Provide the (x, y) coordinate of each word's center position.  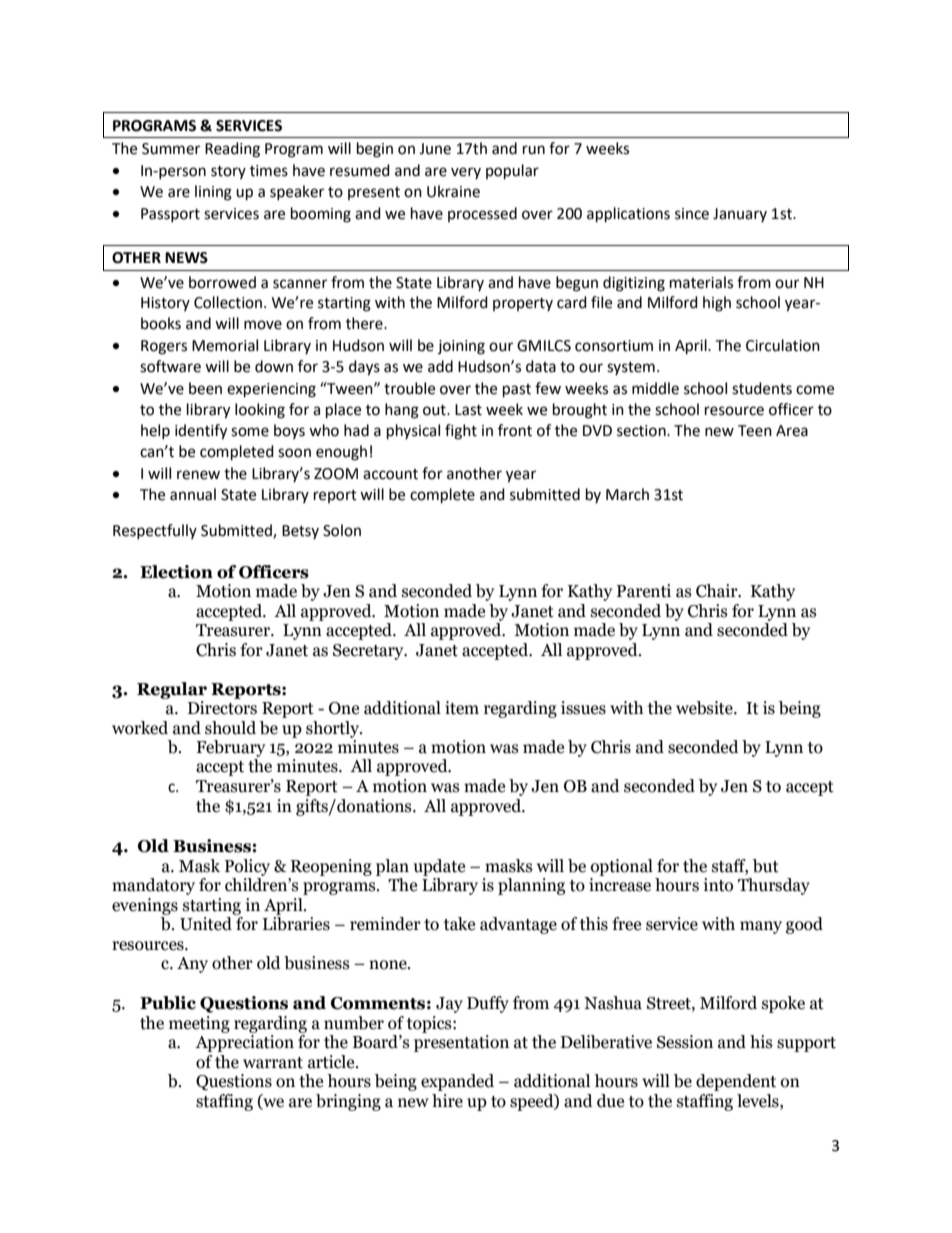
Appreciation (244, 1043)
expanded (457, 1082)
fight (461, 432)
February (230, 748)
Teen (755, 431)
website (705, 708)
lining (213, 193)
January (740, 215)
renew (198, 475)
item (462, 708)
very (466, 173)
